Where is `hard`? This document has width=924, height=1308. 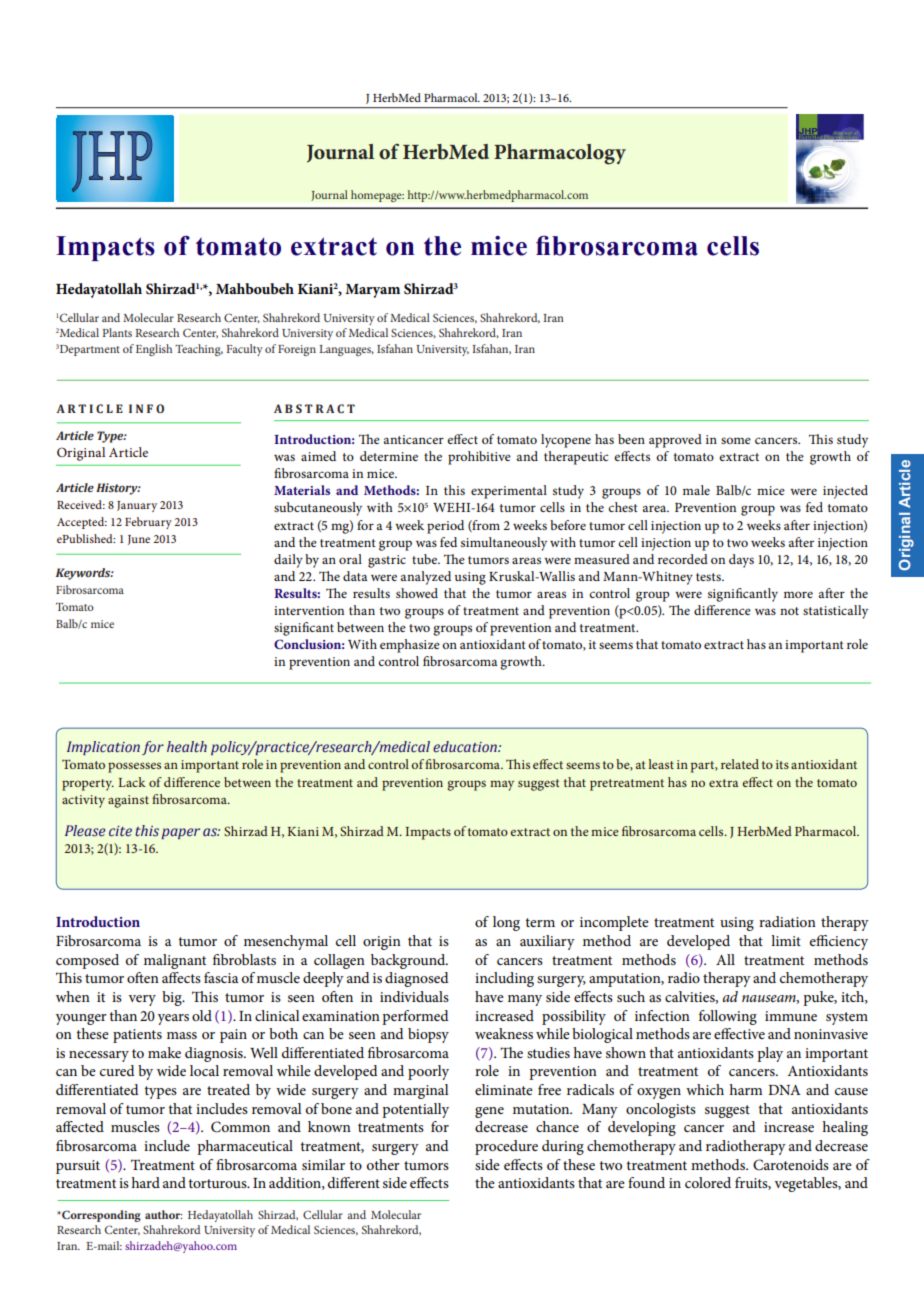
hard is located at coordinates (145, 1182).
